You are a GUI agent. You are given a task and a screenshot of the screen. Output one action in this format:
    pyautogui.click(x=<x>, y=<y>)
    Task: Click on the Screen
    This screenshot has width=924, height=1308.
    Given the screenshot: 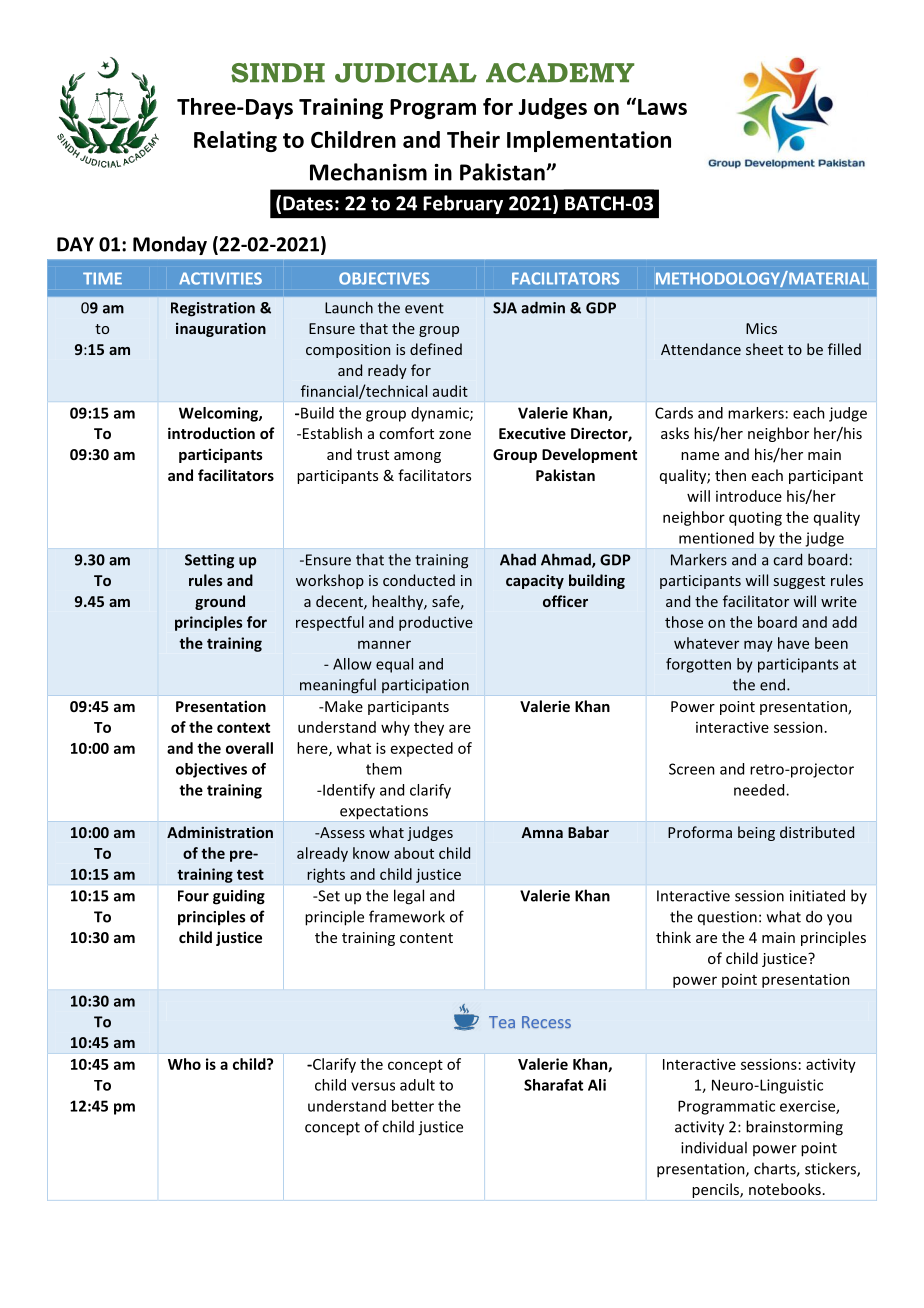 What is the action you would take?
    pyautogui.click(x=692, y=769)
